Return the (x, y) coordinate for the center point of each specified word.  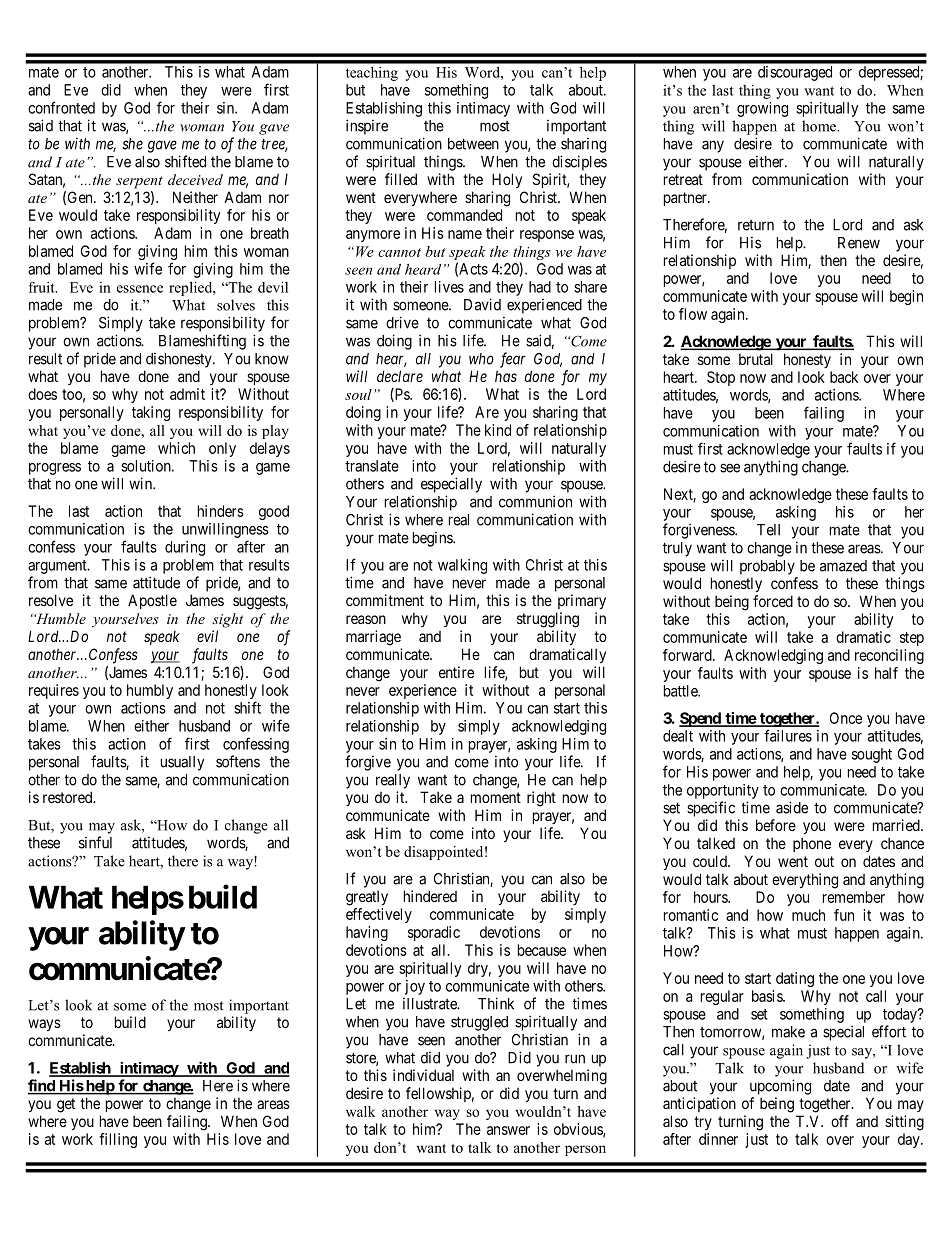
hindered (430, 896)
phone (812, 844)
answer (508, 1130)
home (820, 126)
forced (773, 601)
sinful (95, 842)
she (132, 144)
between (473, 144)
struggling (548, 620)
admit (187, 394)
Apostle (152, 601)
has (506, 376)
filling (118, 1140)
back (844, 377)
